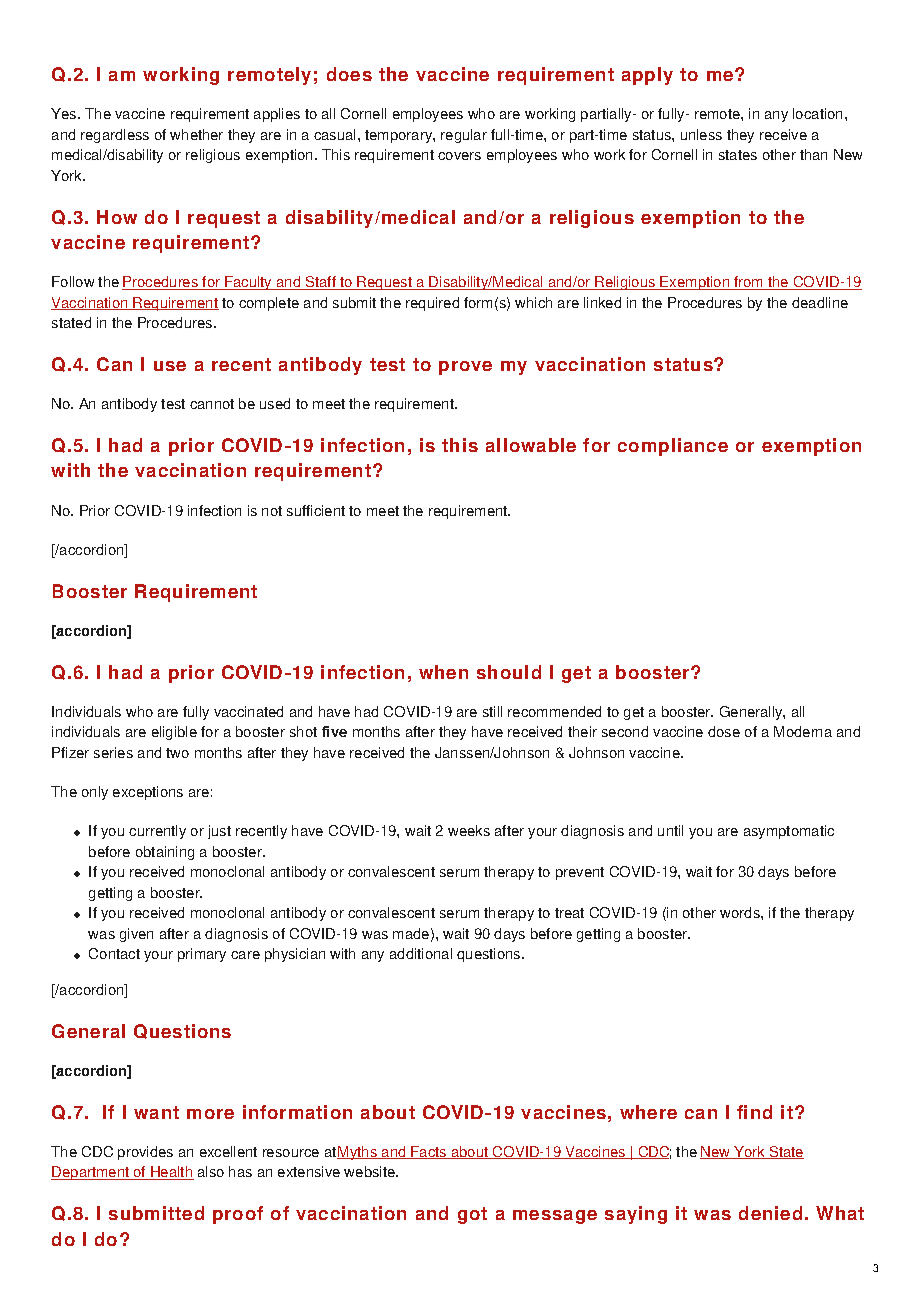  Describe the element at coordinates (212, 404) in the image. I see `cannot` at that location.
